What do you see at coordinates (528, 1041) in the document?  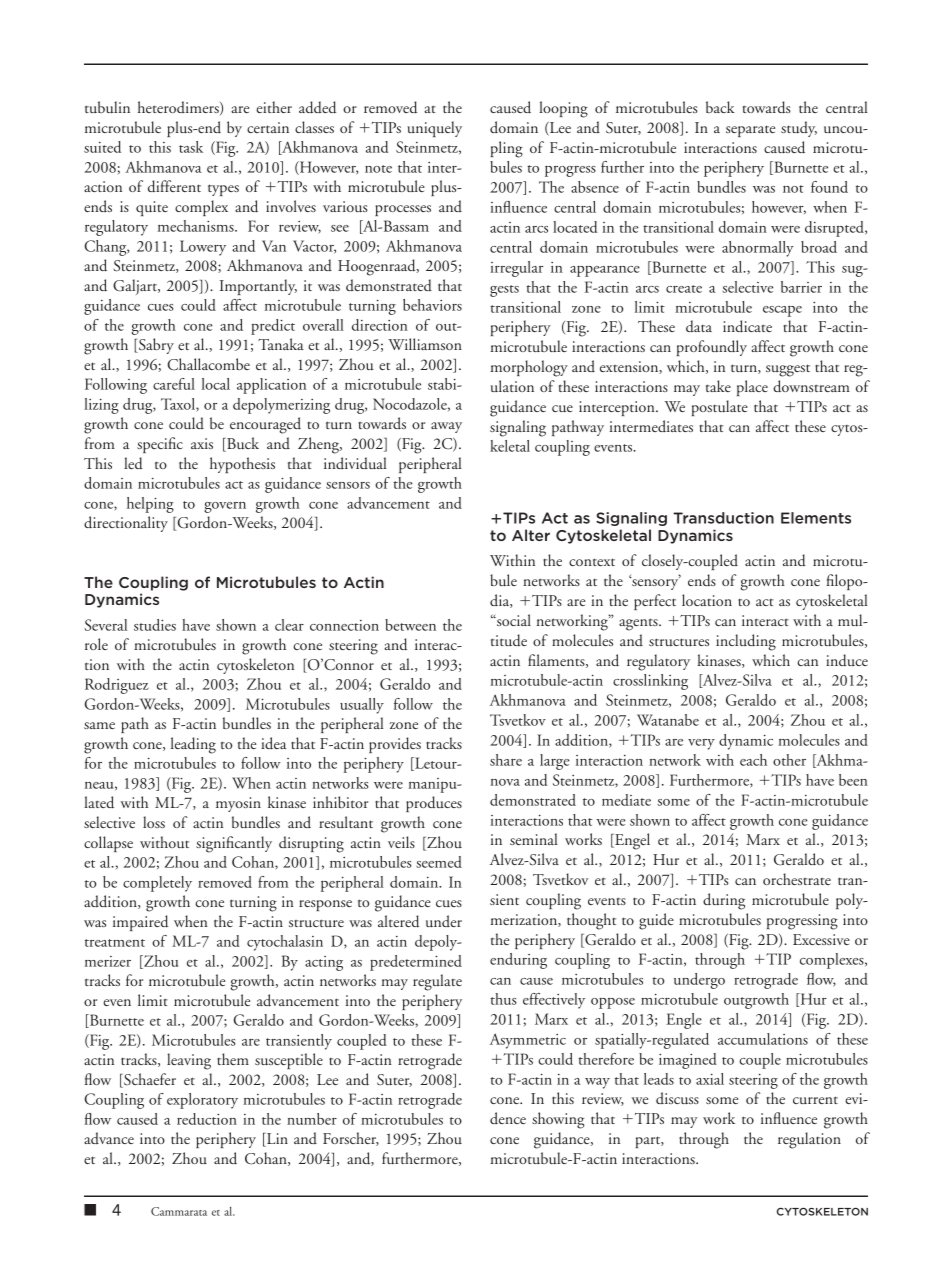 I see `Asymmetric` at bounding box center [528, 1041].
